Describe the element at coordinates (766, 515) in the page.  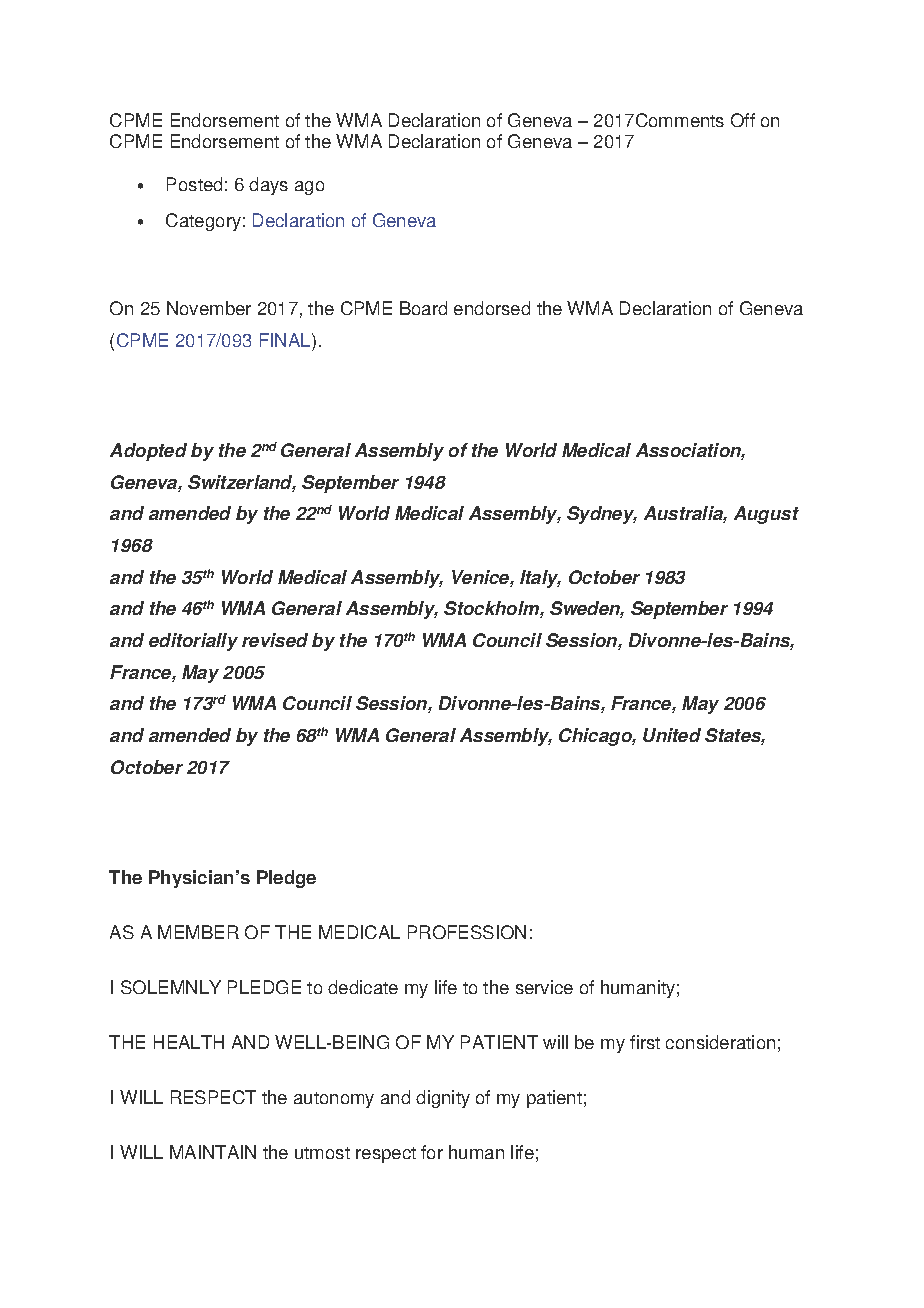
I see `August` at that location.
